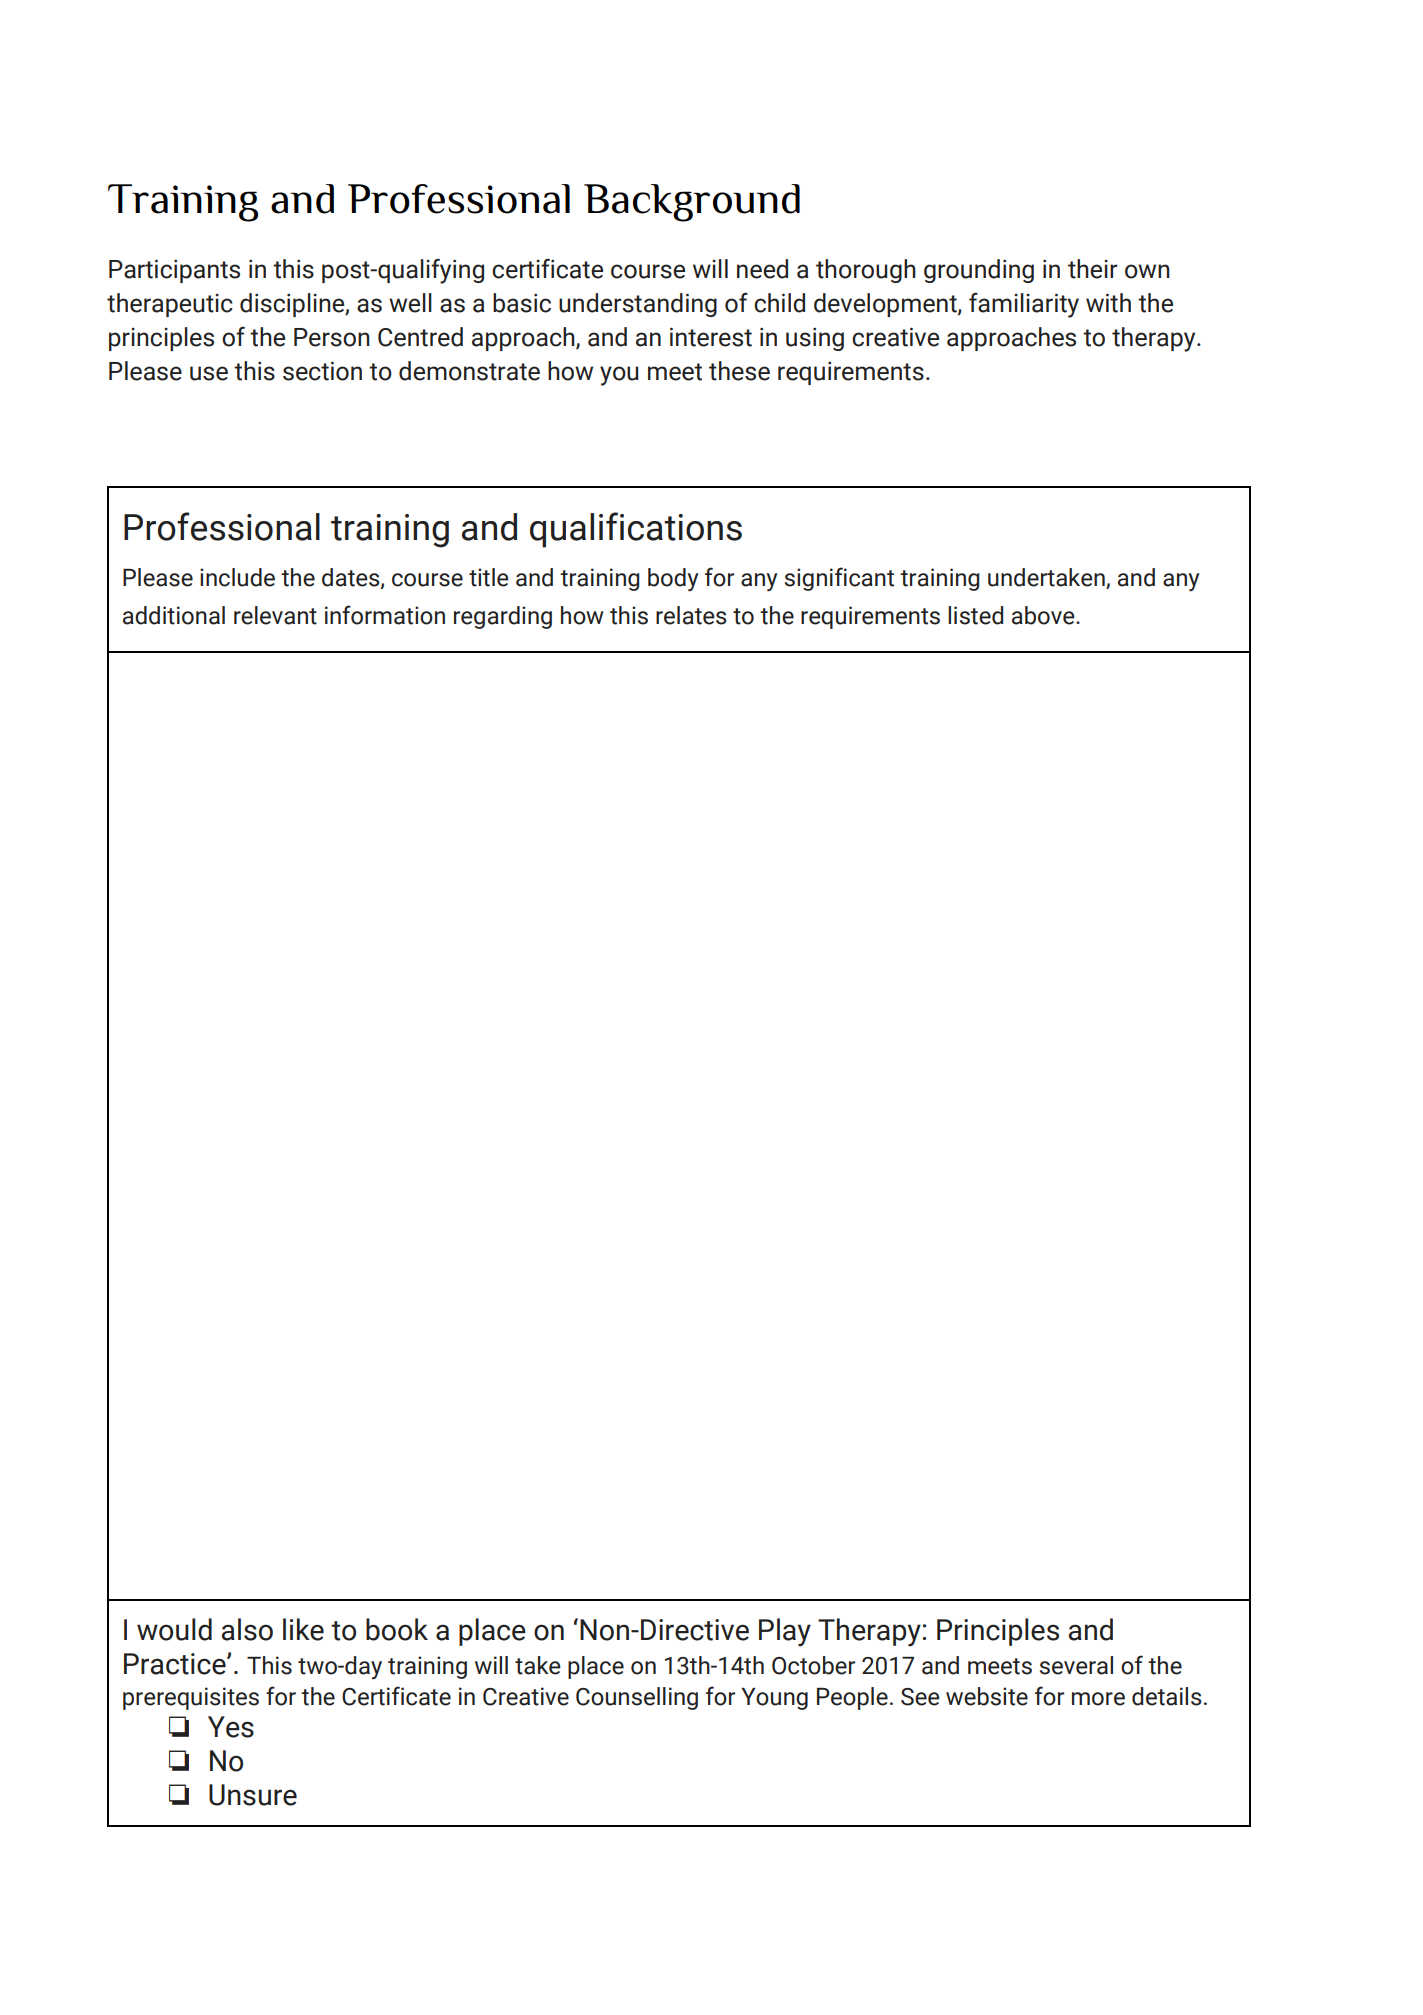  Describe the element at coordinates (692, 203) in the page. I see `Background` at that location.
